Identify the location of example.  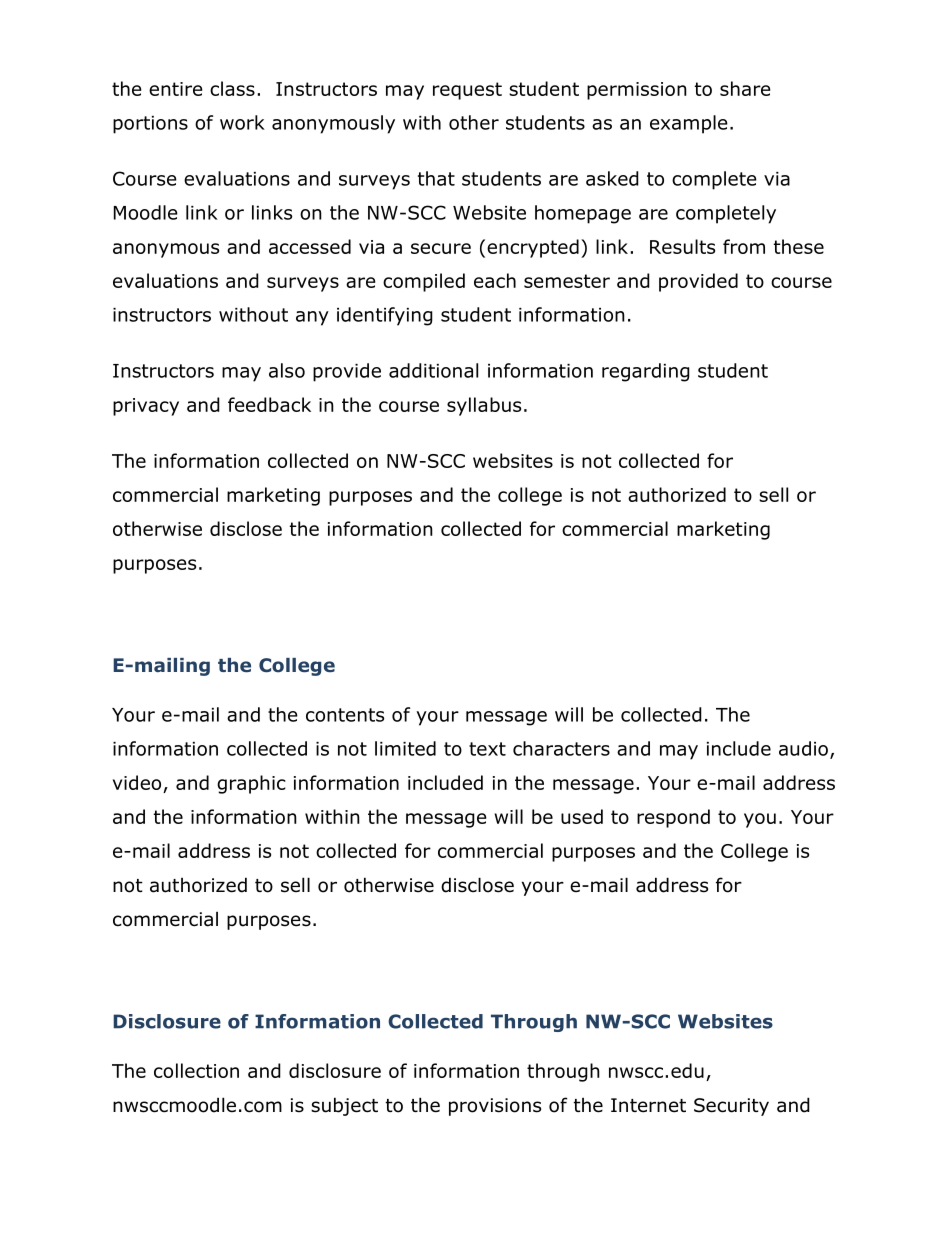
(689, 124).
